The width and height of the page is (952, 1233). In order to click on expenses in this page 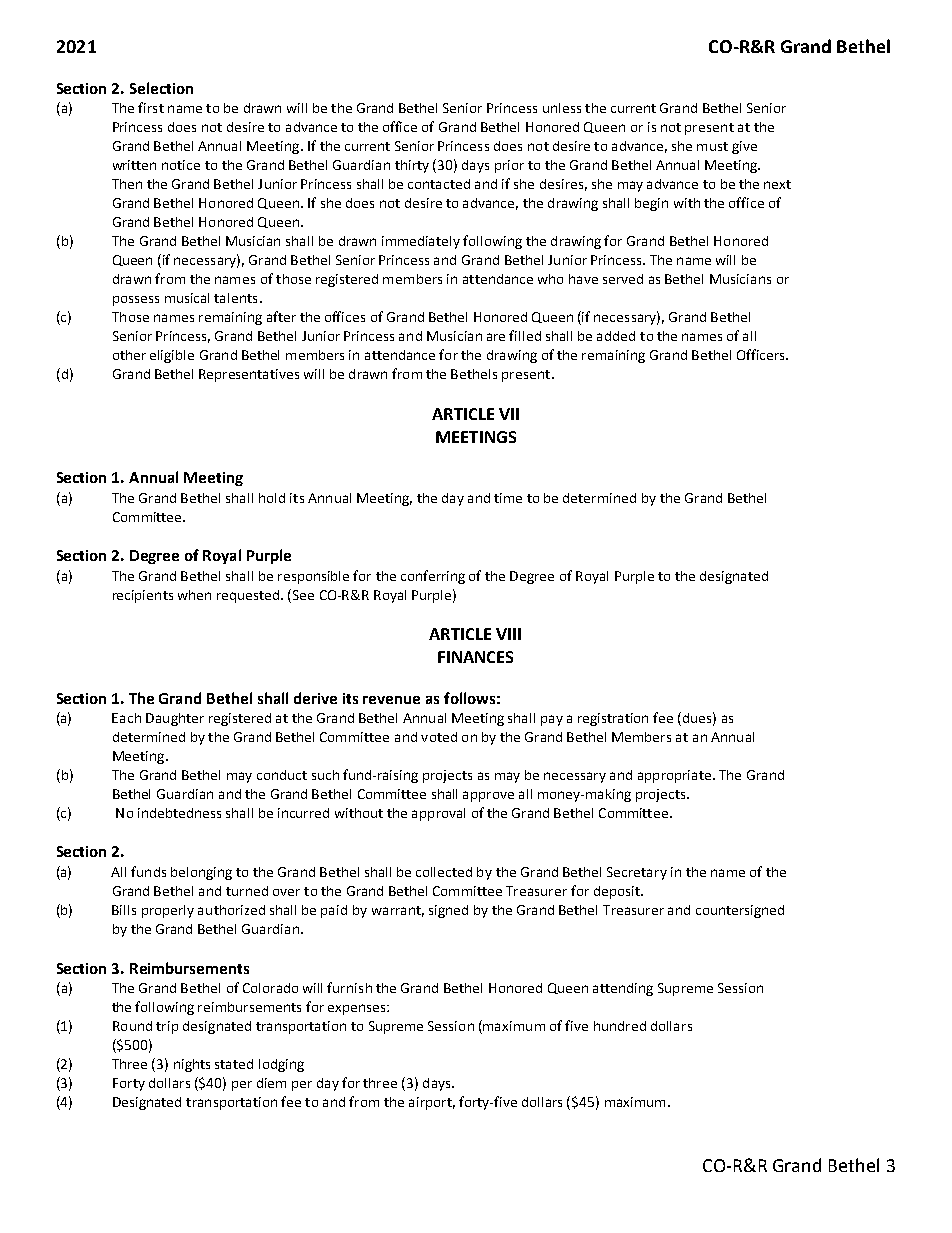, I will do `click(358, 1009)`.
